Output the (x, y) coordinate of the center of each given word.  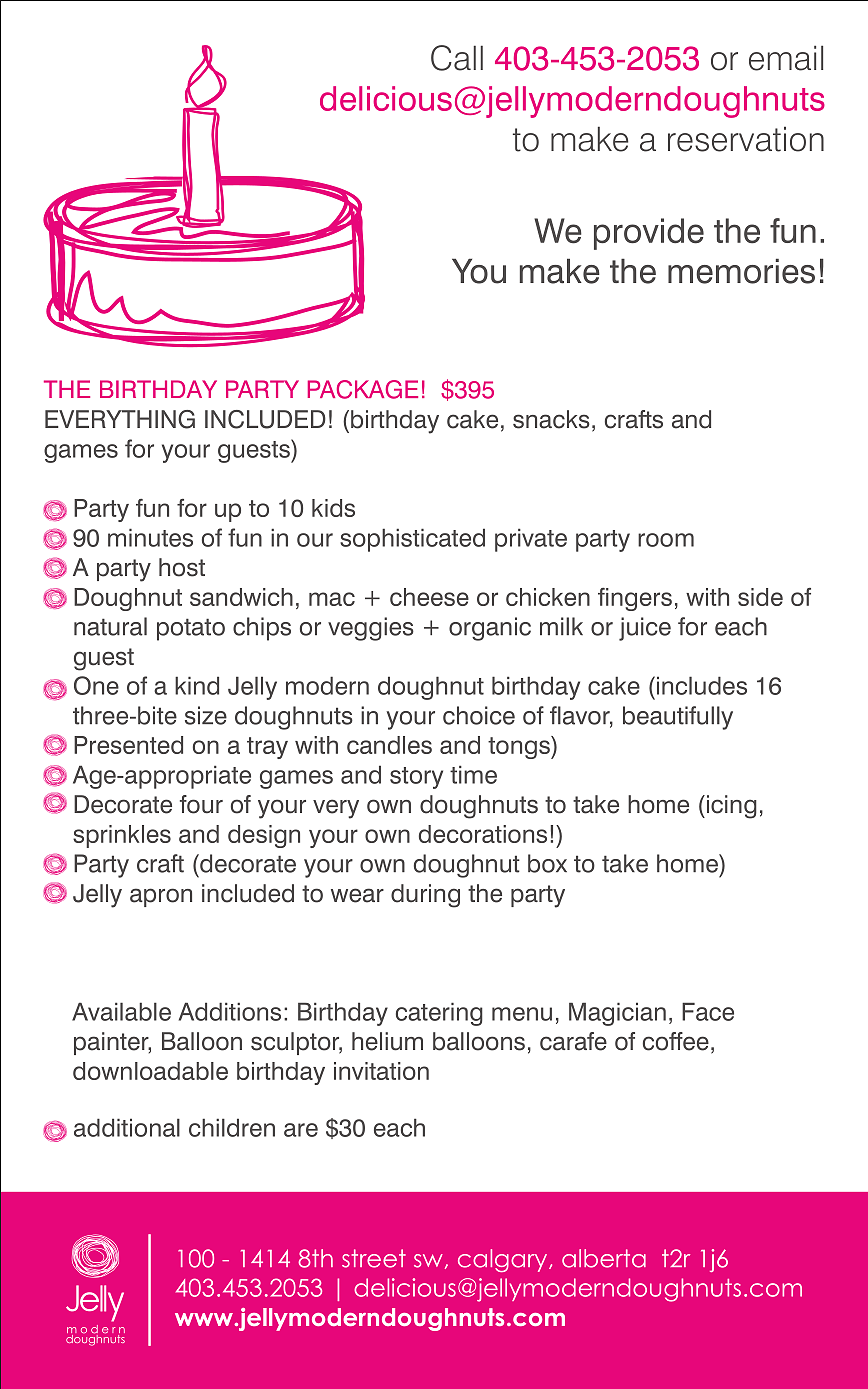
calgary (504, 1260)
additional (127, 1127)
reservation (746, 139)
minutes (150, 537)
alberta (604, 1258)
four (201, 804)
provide (649, 234)
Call (457, 58)
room (666, 540)
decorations (483, 834)
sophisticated (412, 540)
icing (730, 807)
